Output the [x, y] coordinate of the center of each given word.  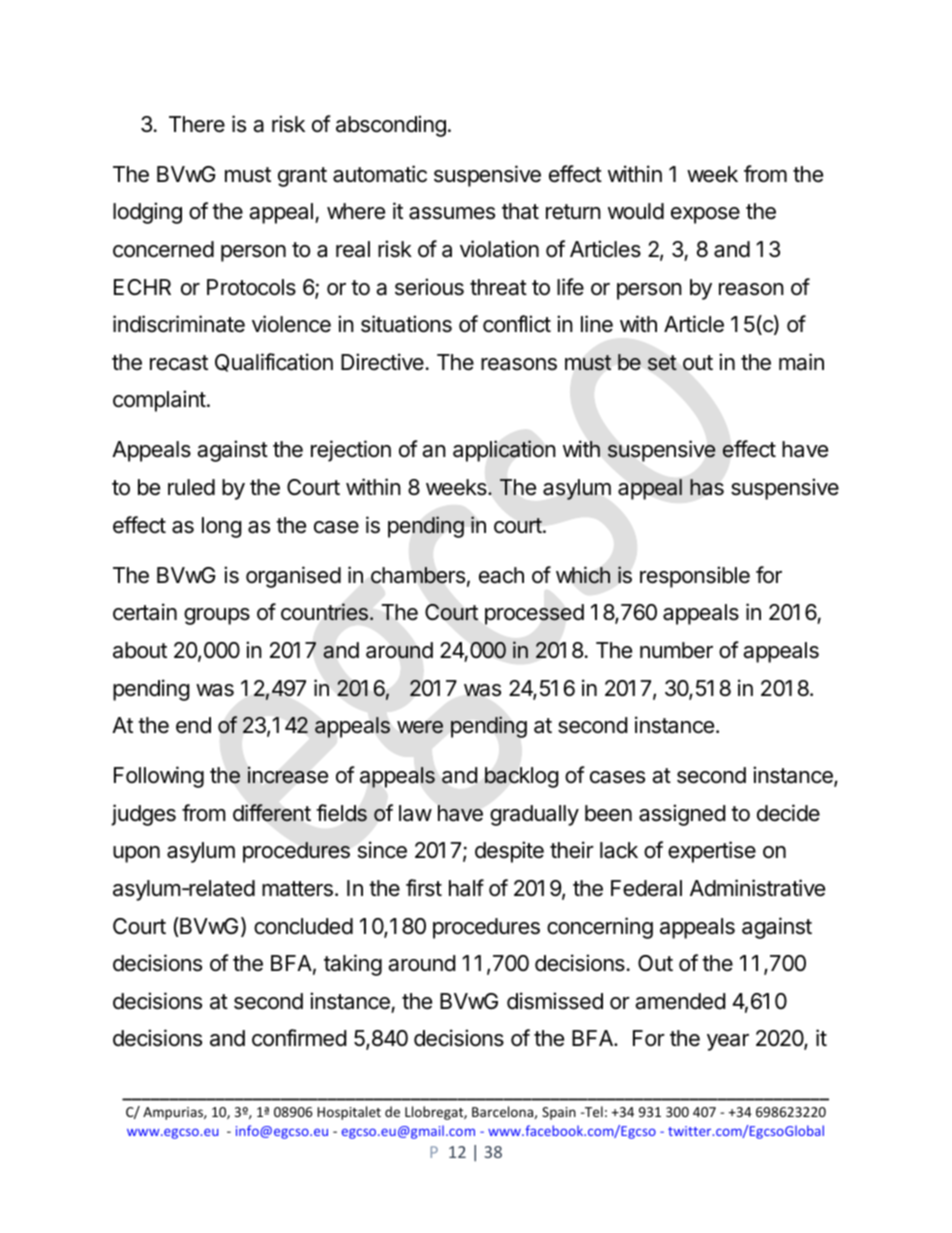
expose [705, 215]
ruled [191, 487]
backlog [522, 777]
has [707, 487]
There [197, 124]
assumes [452, 213]
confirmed [299, 1038]
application [504, 451]
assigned [682, 815]
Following [159, 777]
